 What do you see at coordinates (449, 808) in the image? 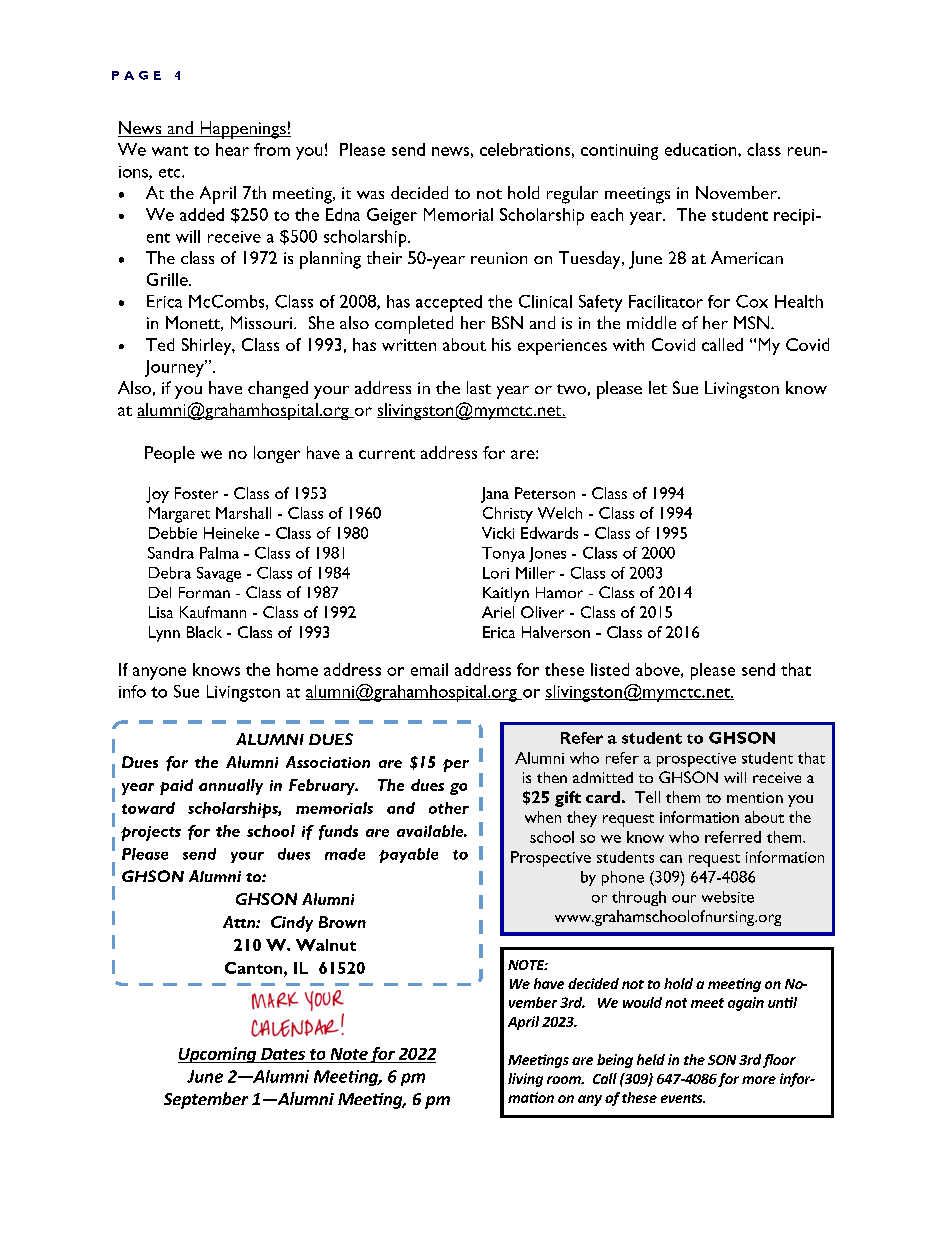
I see `other` at bounding box center [449, 808].
